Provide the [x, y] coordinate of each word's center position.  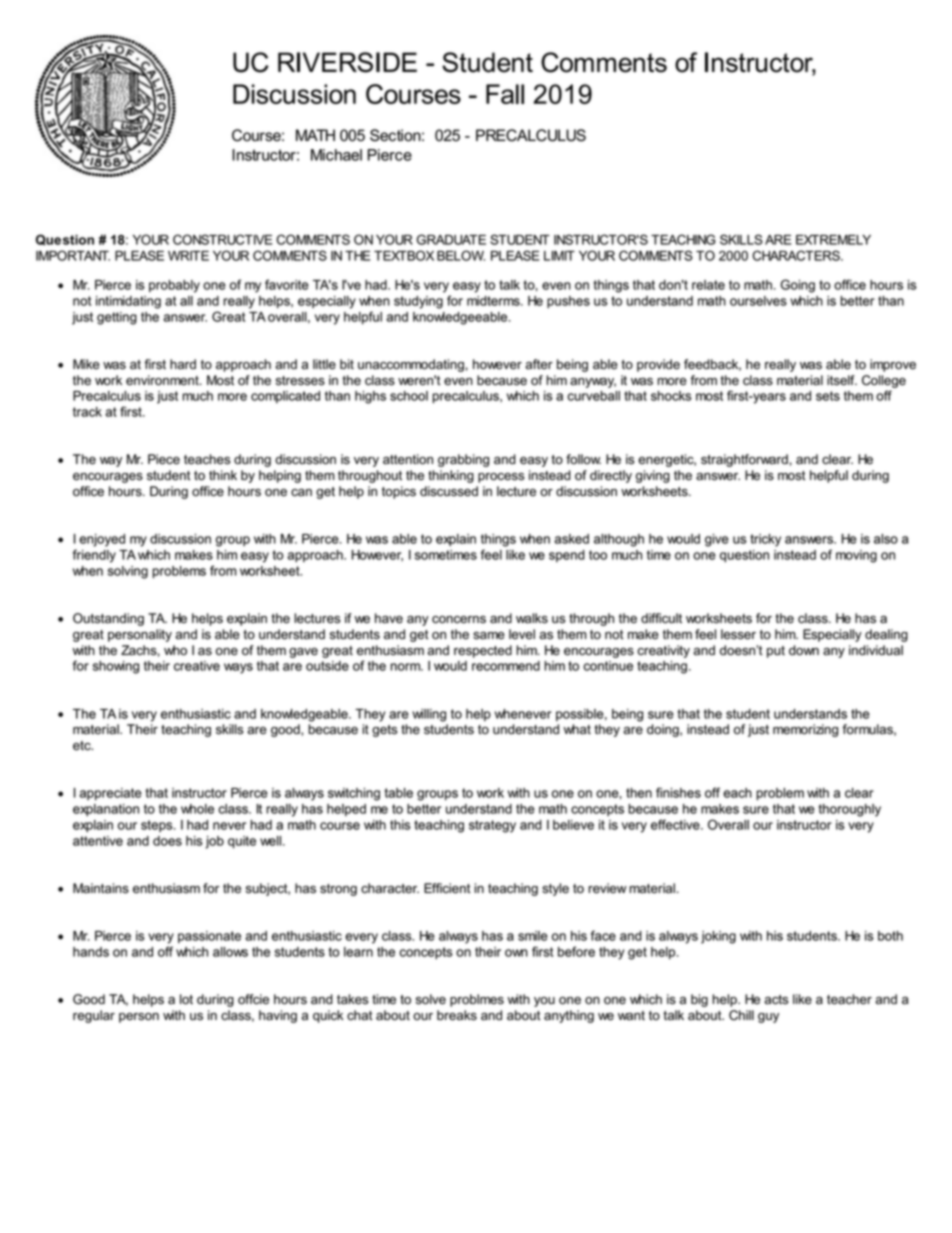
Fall [505, 94]
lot [186, 999]
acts [776, 1000]
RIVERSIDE [347, 62]
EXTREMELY [833, 240]
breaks [457, 1015]
